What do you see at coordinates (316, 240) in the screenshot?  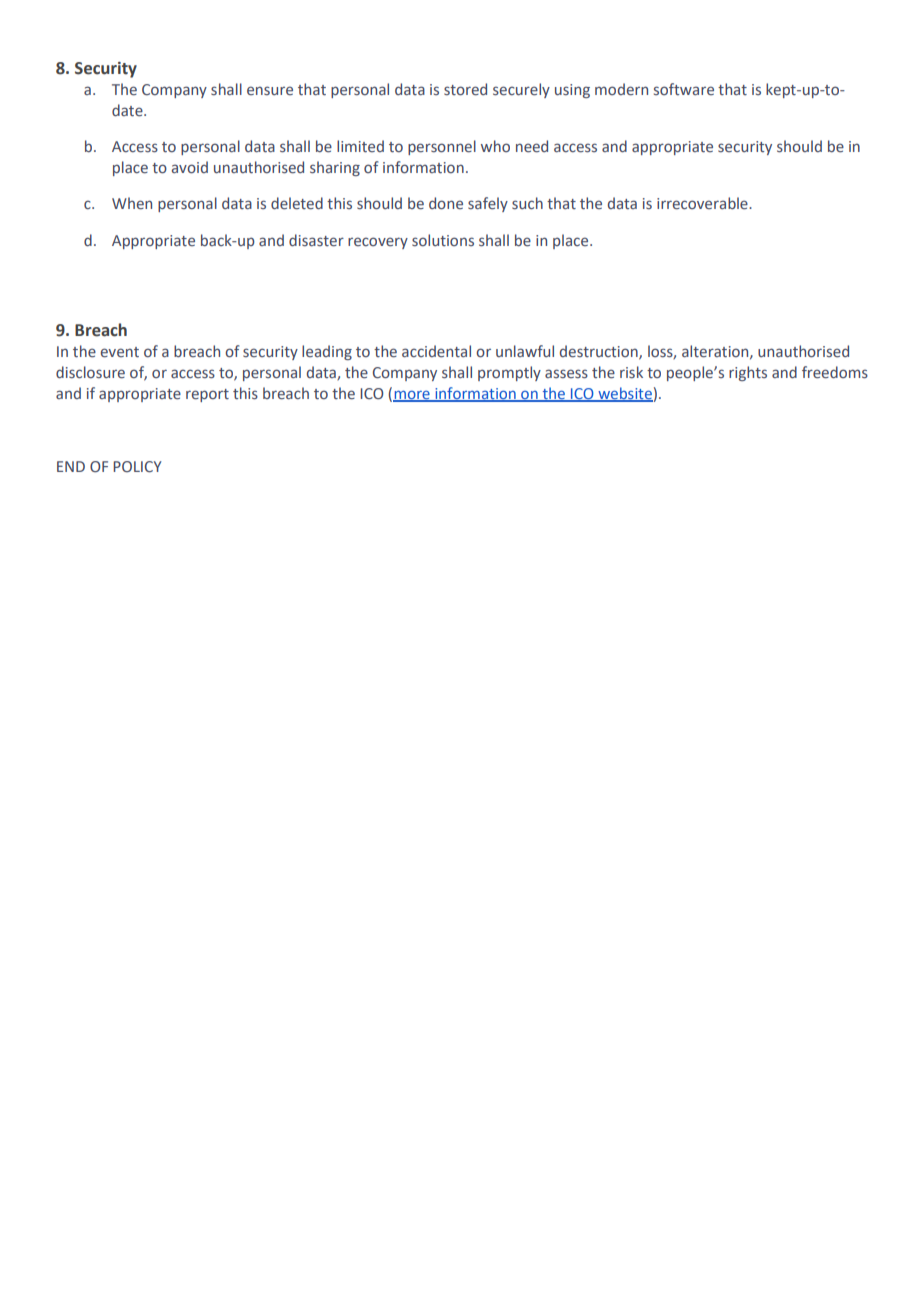 I see `disaster` at bounding box center [316, 240].
